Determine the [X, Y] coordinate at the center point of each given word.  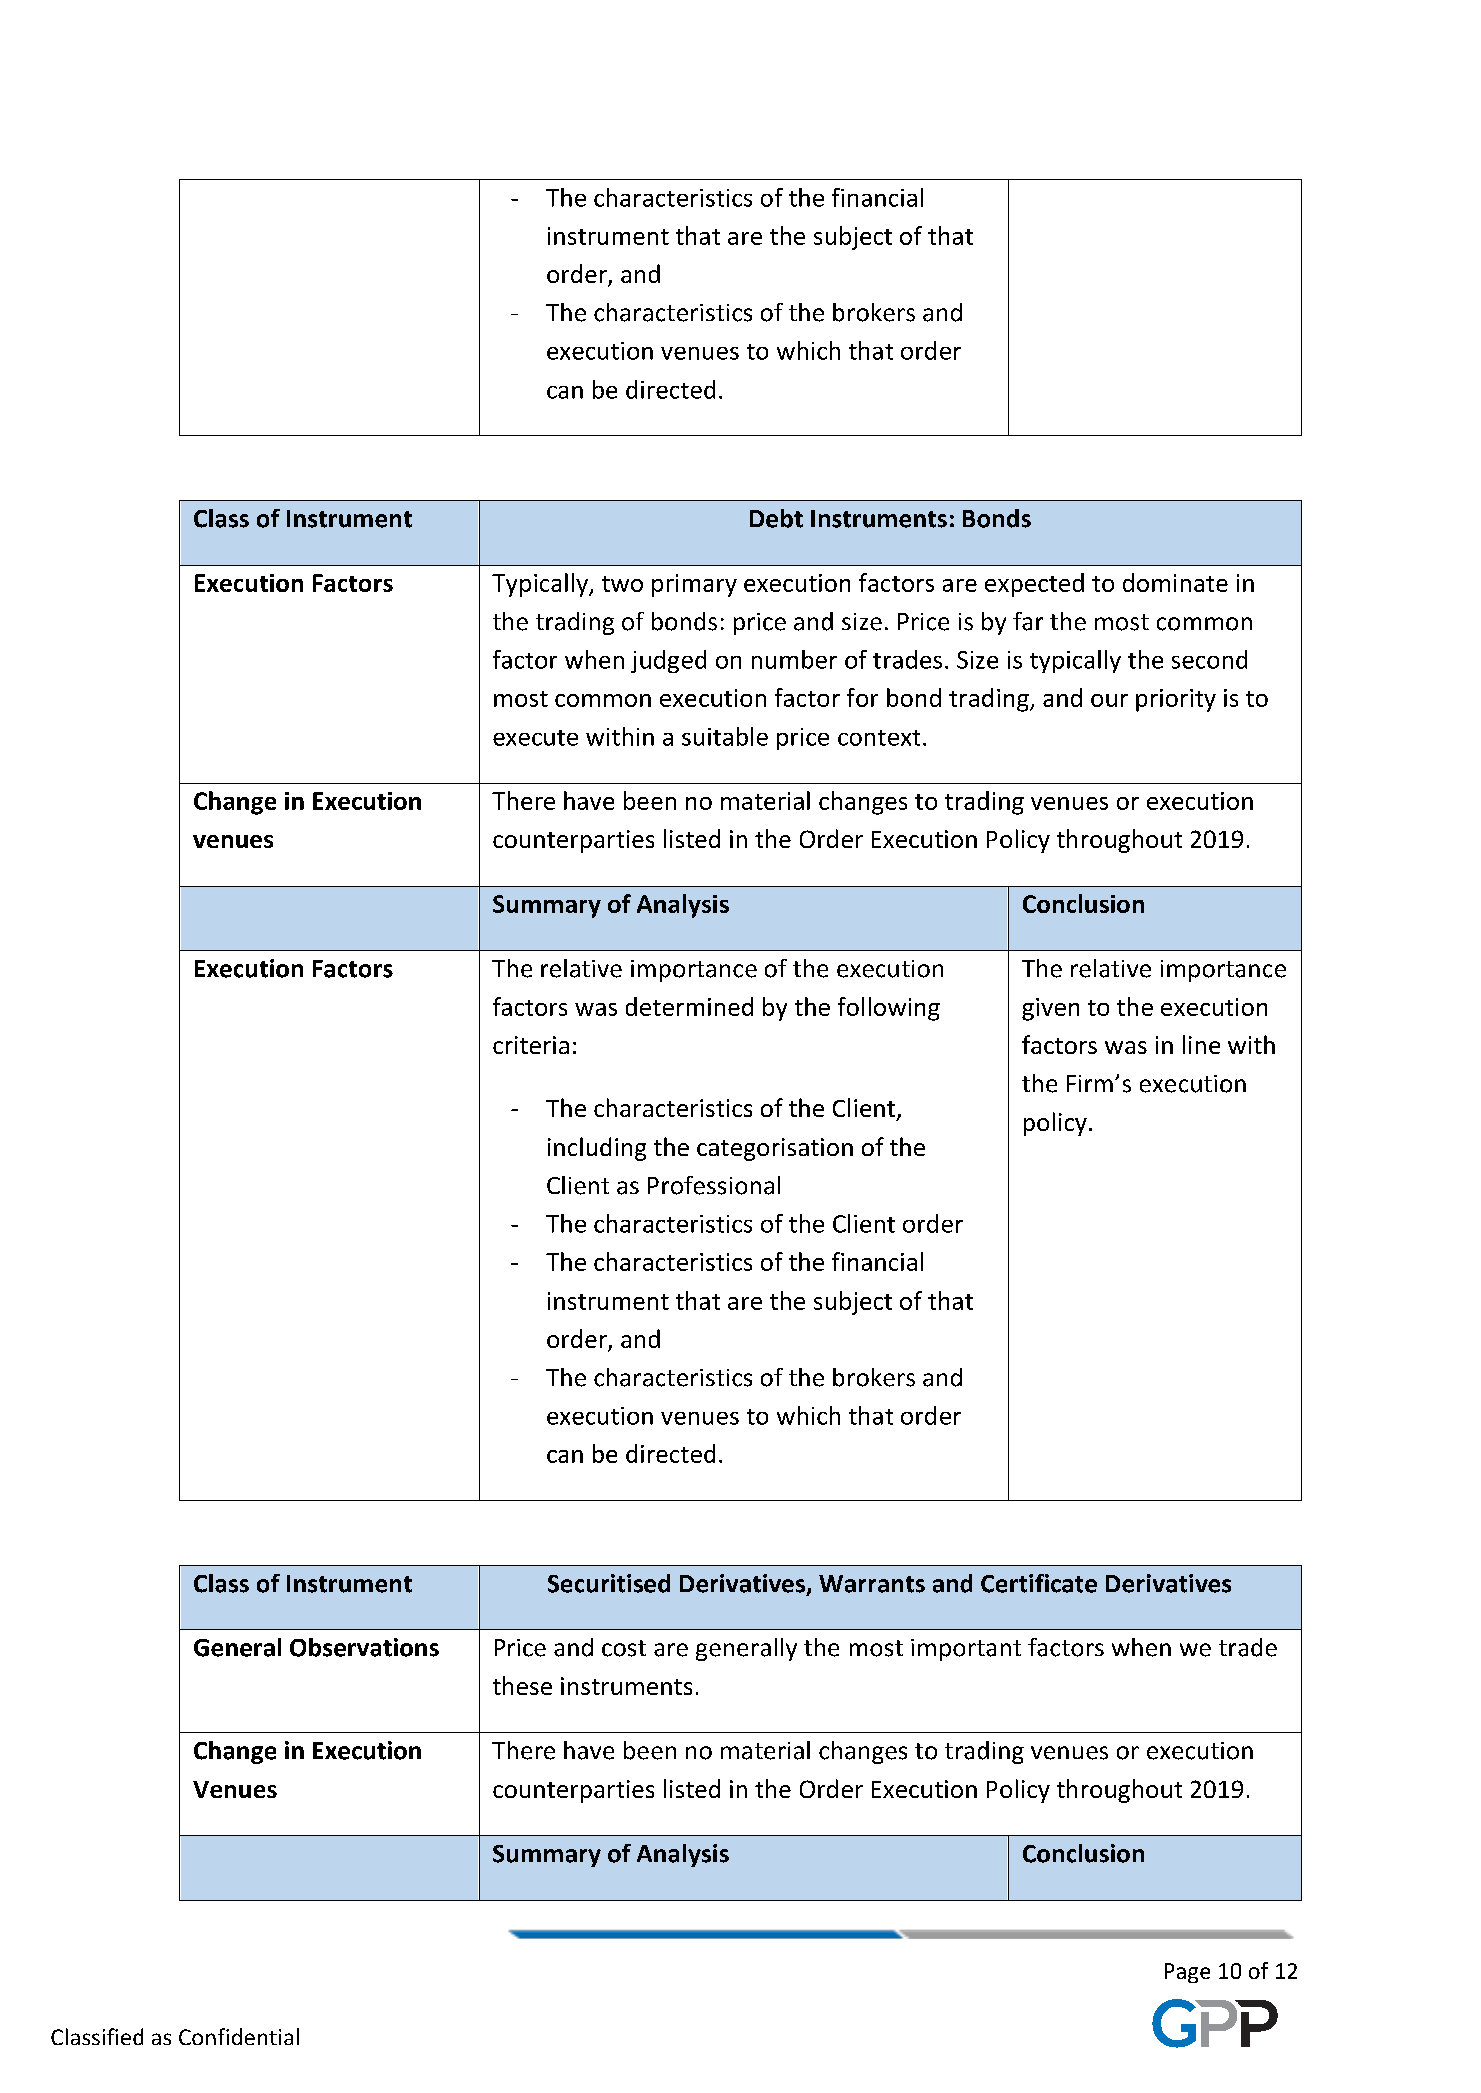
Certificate [1039, 1583]
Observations [364, 1647]
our [1109, 700]
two [622, 584]
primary [694, 585]
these [522, 1685]
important [966, 1650]
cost [624, 1648]
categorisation [775, 1149]
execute [535, 738]
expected [1034, 585]
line [1201, 1044]
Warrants [872, 1584]
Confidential [239, 2036]
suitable [725, 736]
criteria [531, 1045]
